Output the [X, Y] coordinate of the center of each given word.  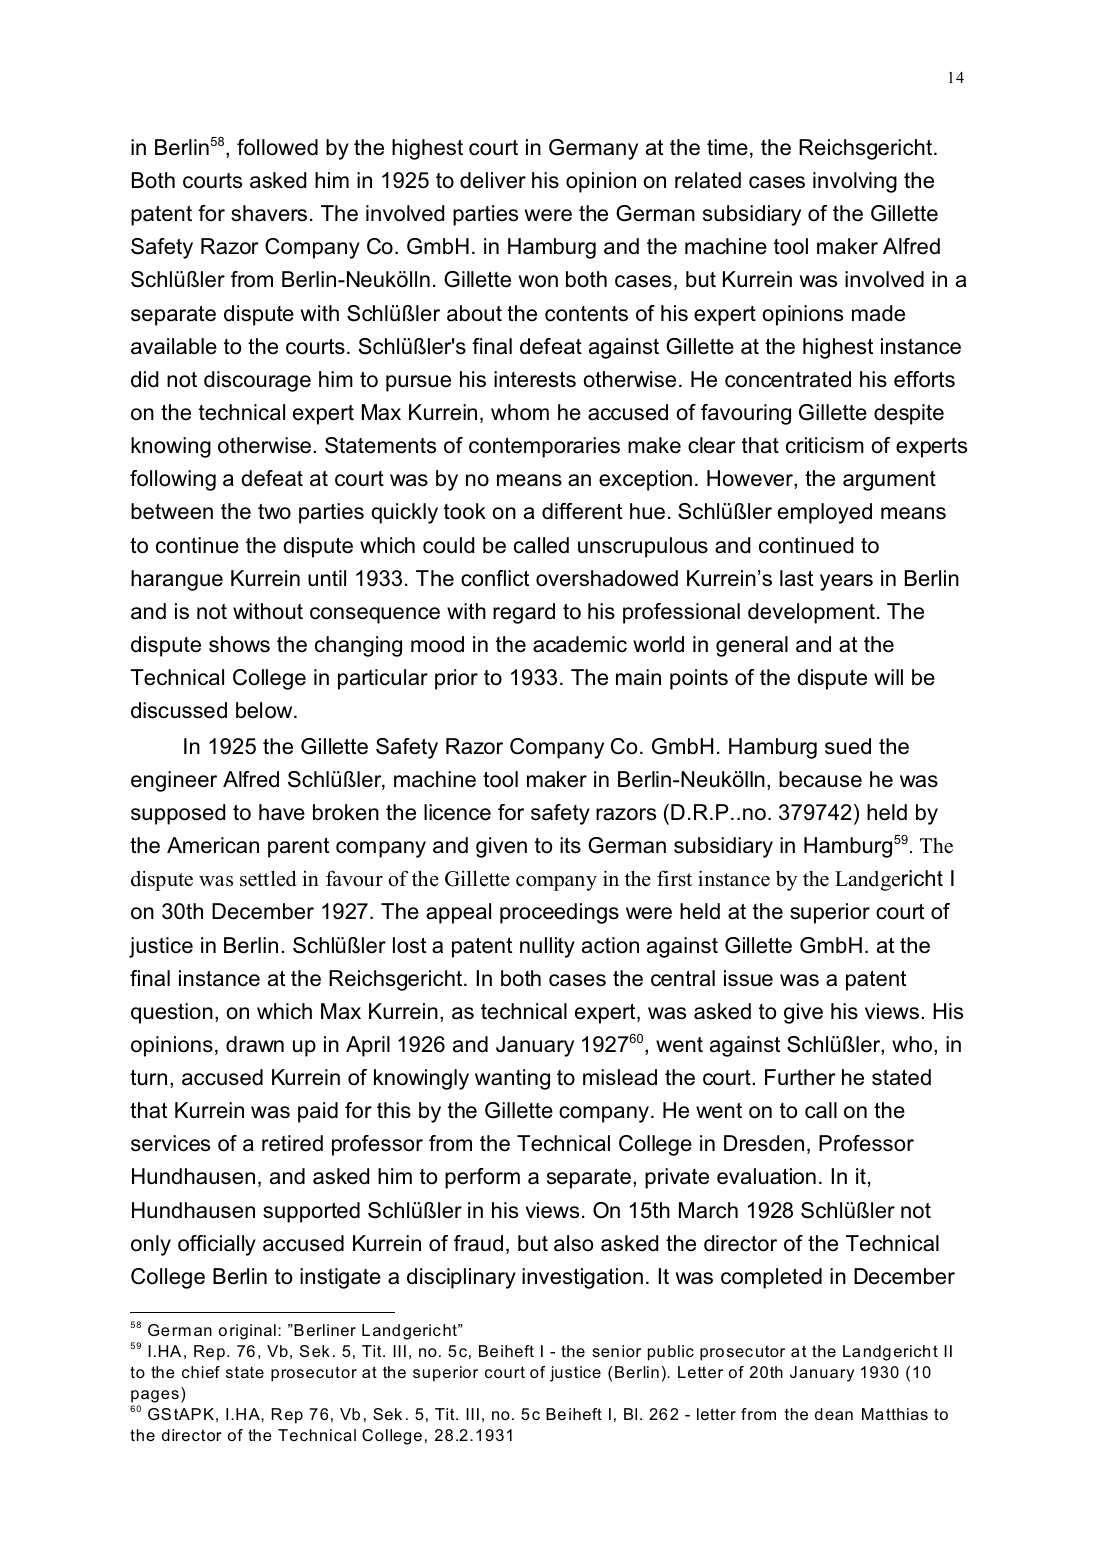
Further [800, 1077]
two [274, 512]
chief [201, 1372]
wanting [512, 1079]
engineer [174, 781]
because [820, 779]
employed [825, 513]
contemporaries [544, 447]
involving [855, 182]
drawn [255, 1044]
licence [457, 812]
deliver [493, 180]
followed [277, 147]
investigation [582, 1278]
